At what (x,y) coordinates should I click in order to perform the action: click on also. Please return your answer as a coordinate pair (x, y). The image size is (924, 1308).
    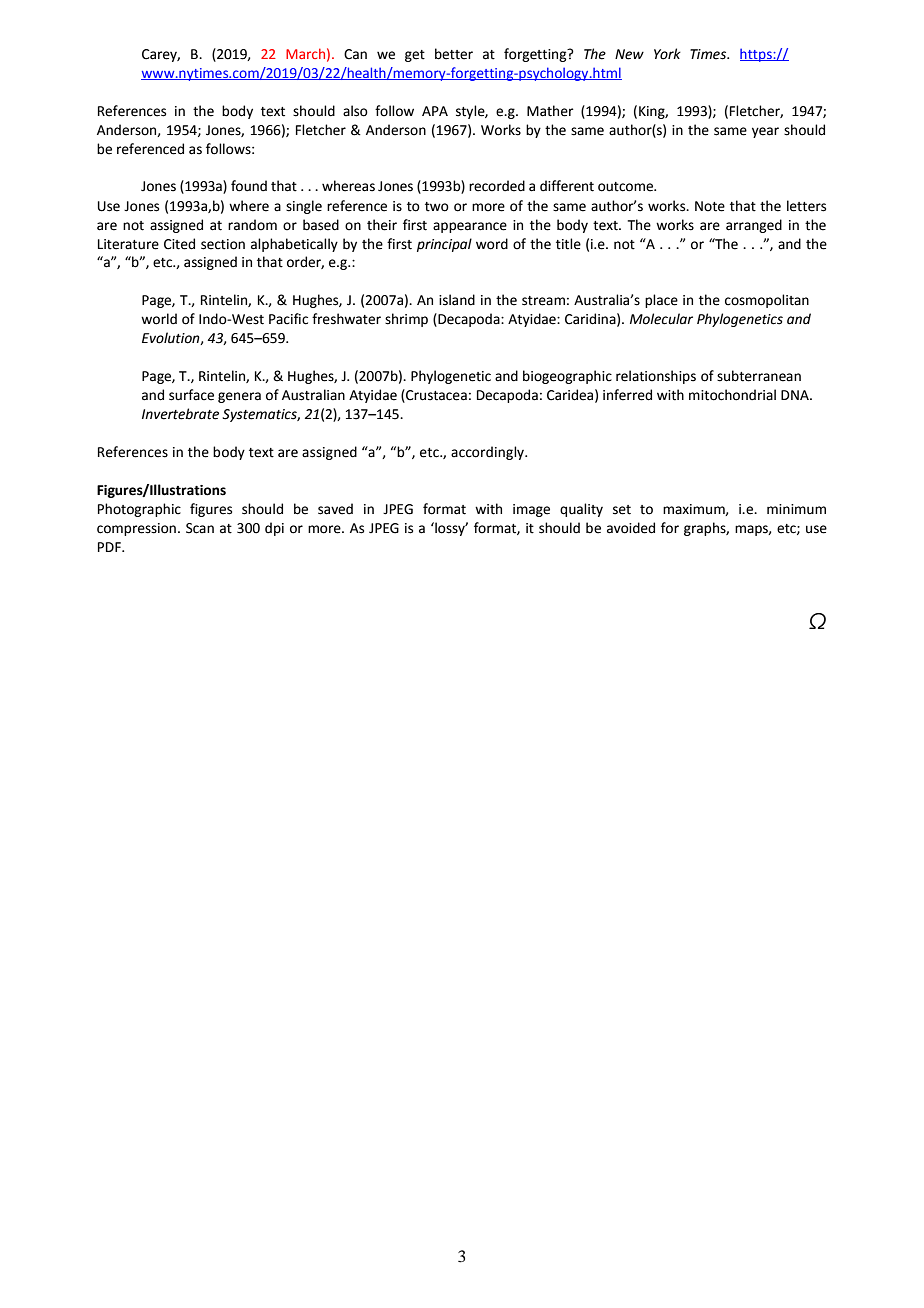
    Looking at the image, I should click on (355, 111).
